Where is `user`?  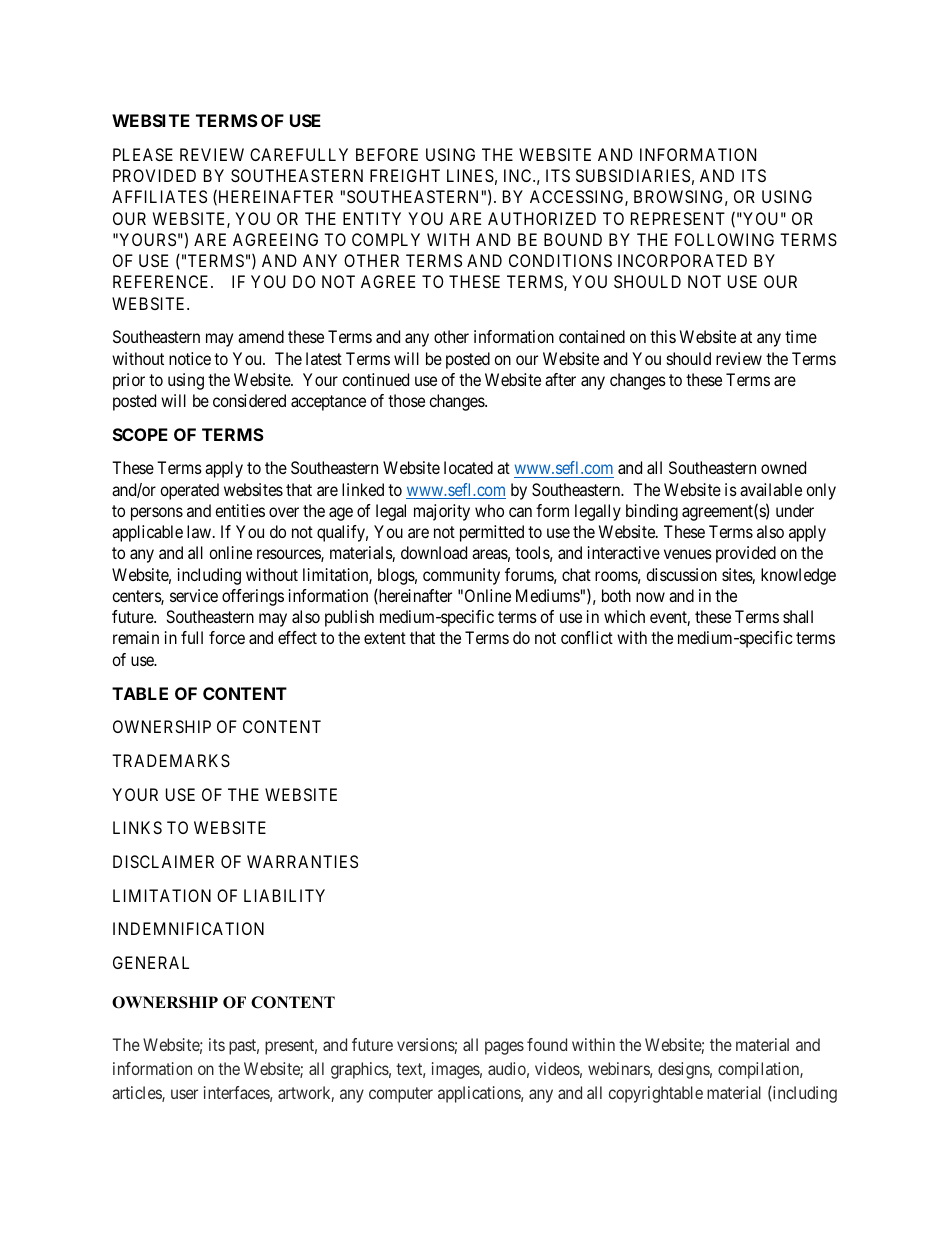 user is located at coordinates (184, 1094).
